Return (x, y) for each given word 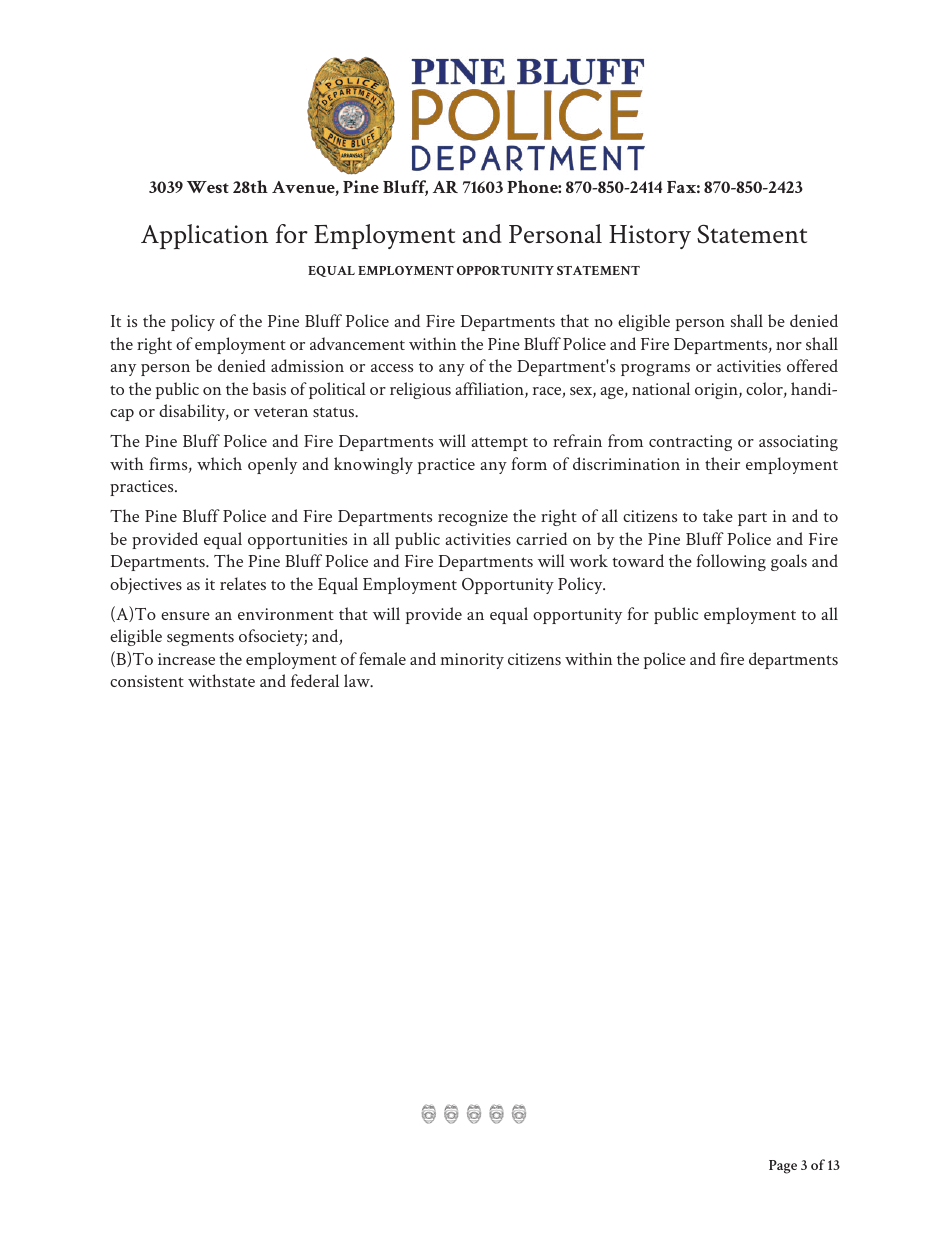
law (358, 680)
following (731, 562)
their (722, 463)
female (382, 658)
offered (812, 365)
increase (186, 659)
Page (783, 1167)
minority (472, 661)
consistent (147, 681)
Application (204, 236)
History (650, 237)
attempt (499, 444)
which (219, 463)
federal (315, 680)
